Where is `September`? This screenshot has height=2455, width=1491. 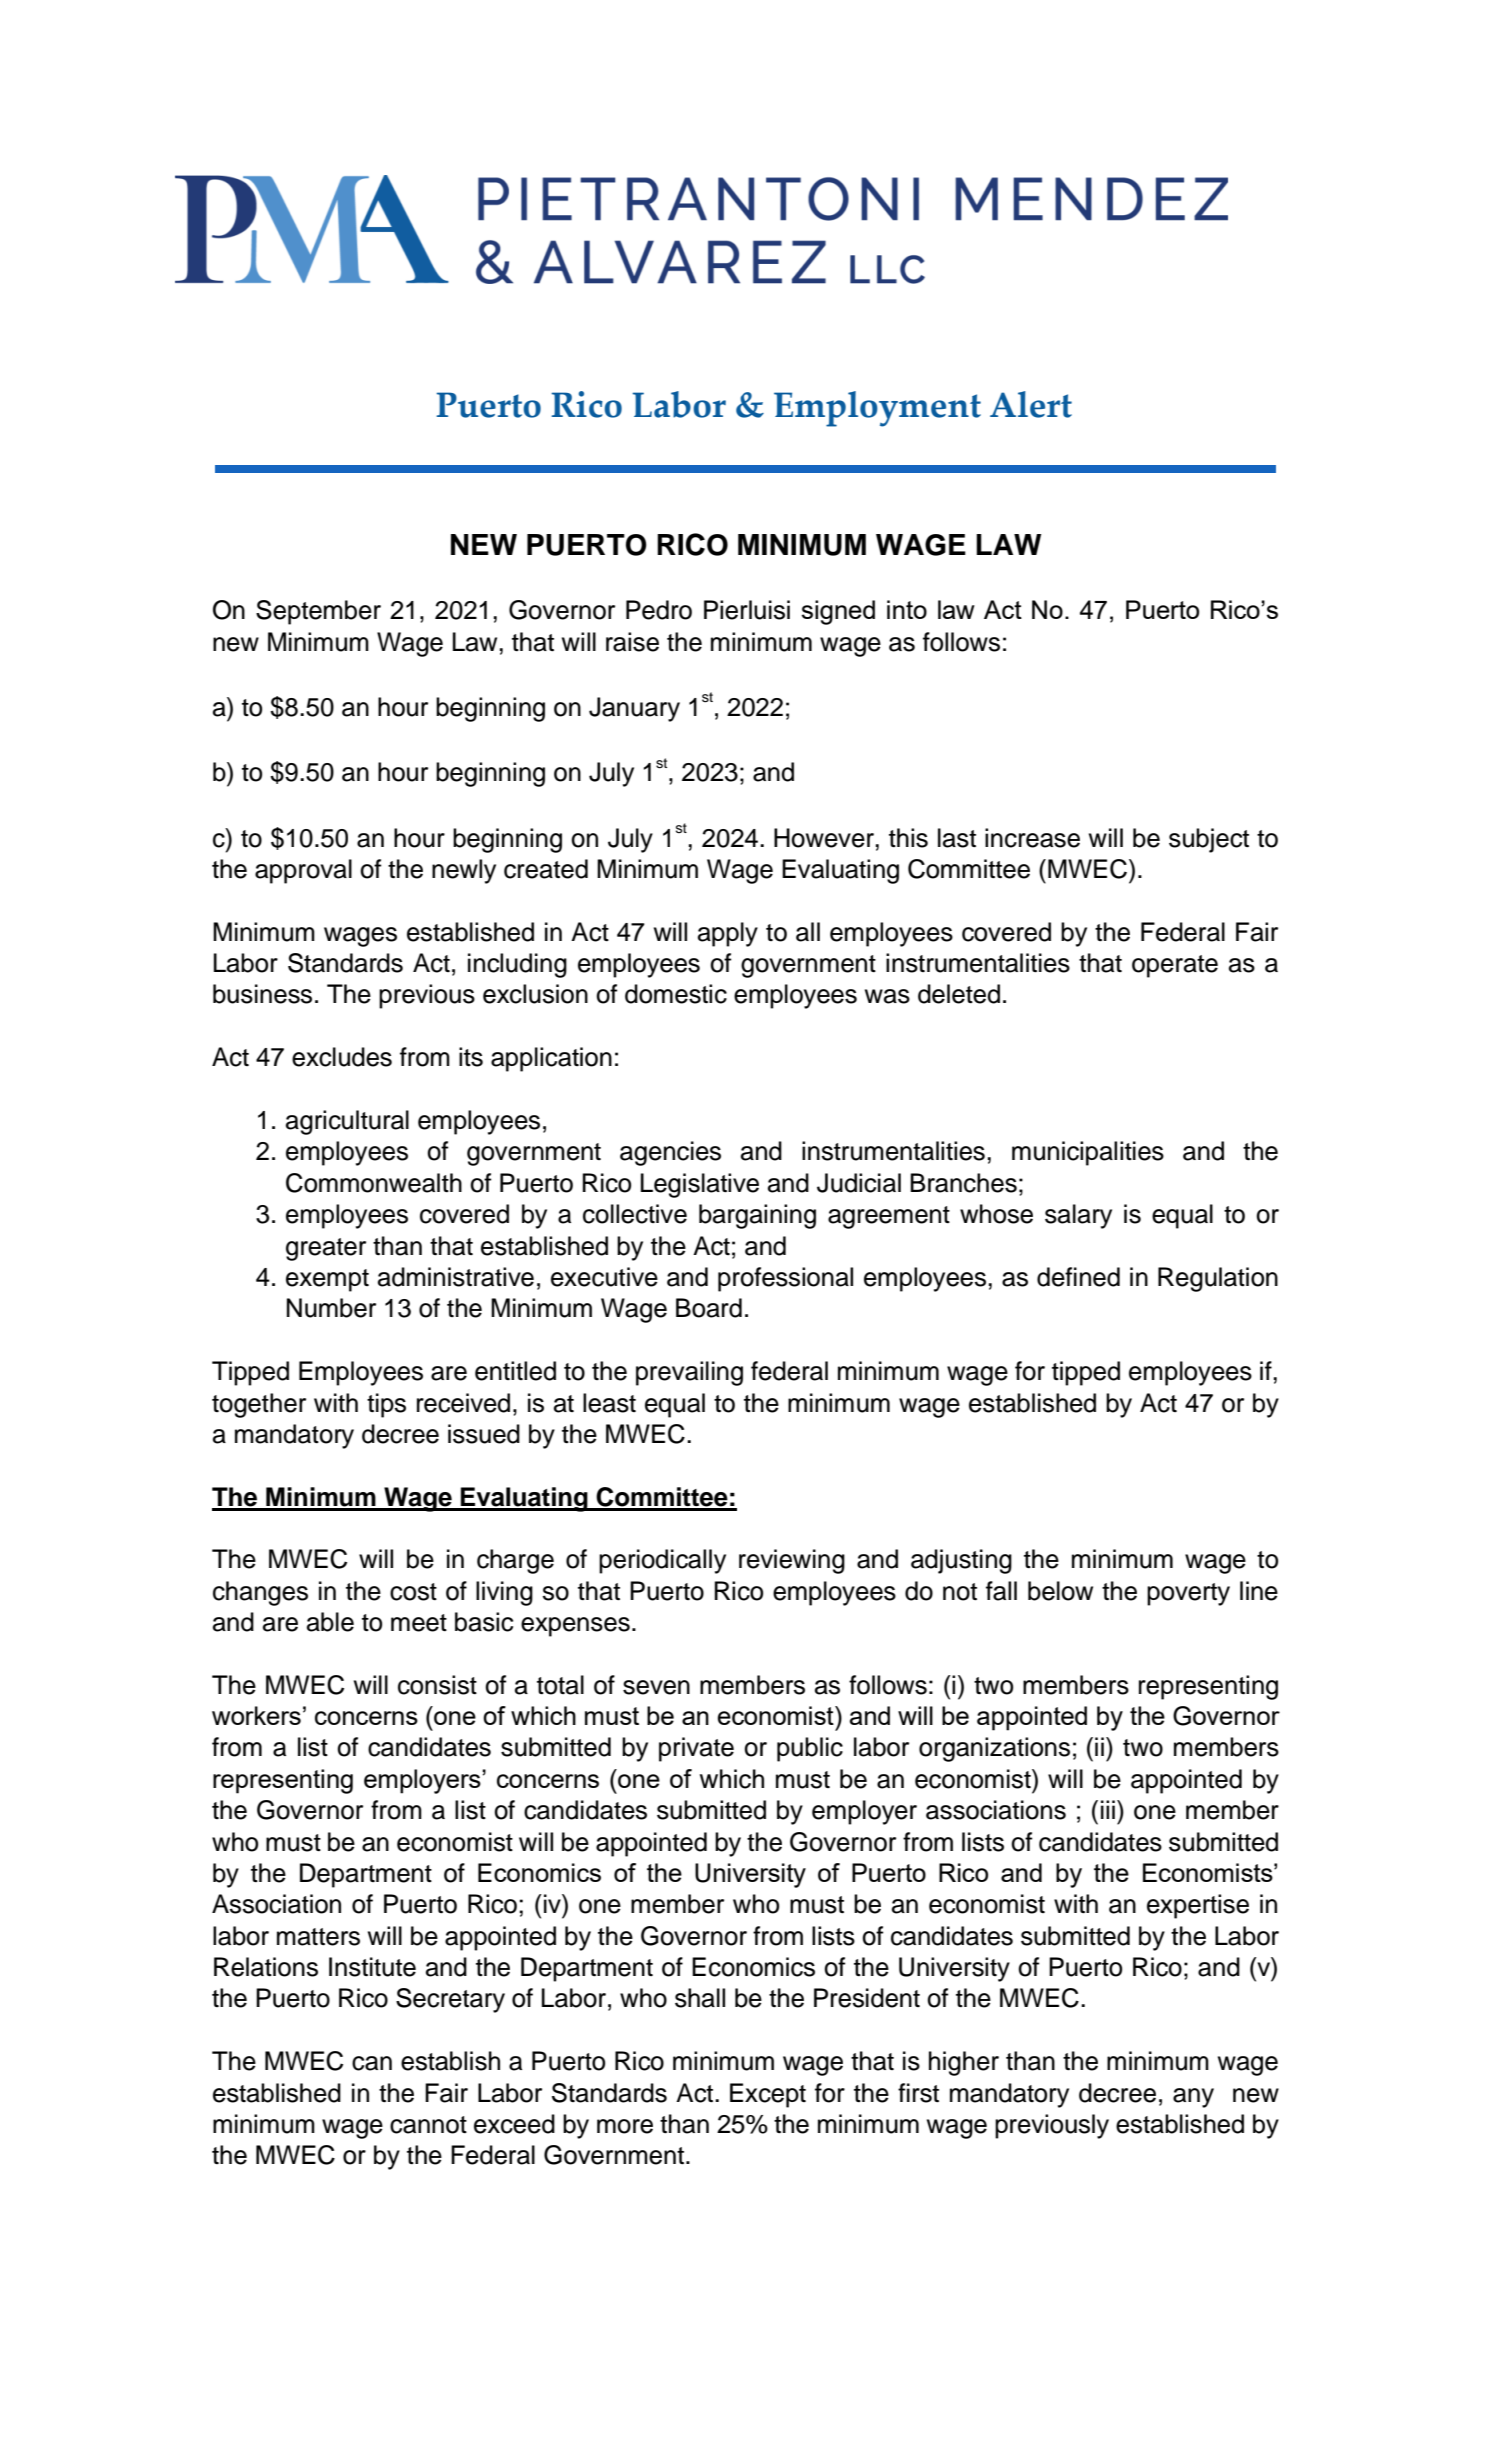
September is located at coordinates (318, 612).
